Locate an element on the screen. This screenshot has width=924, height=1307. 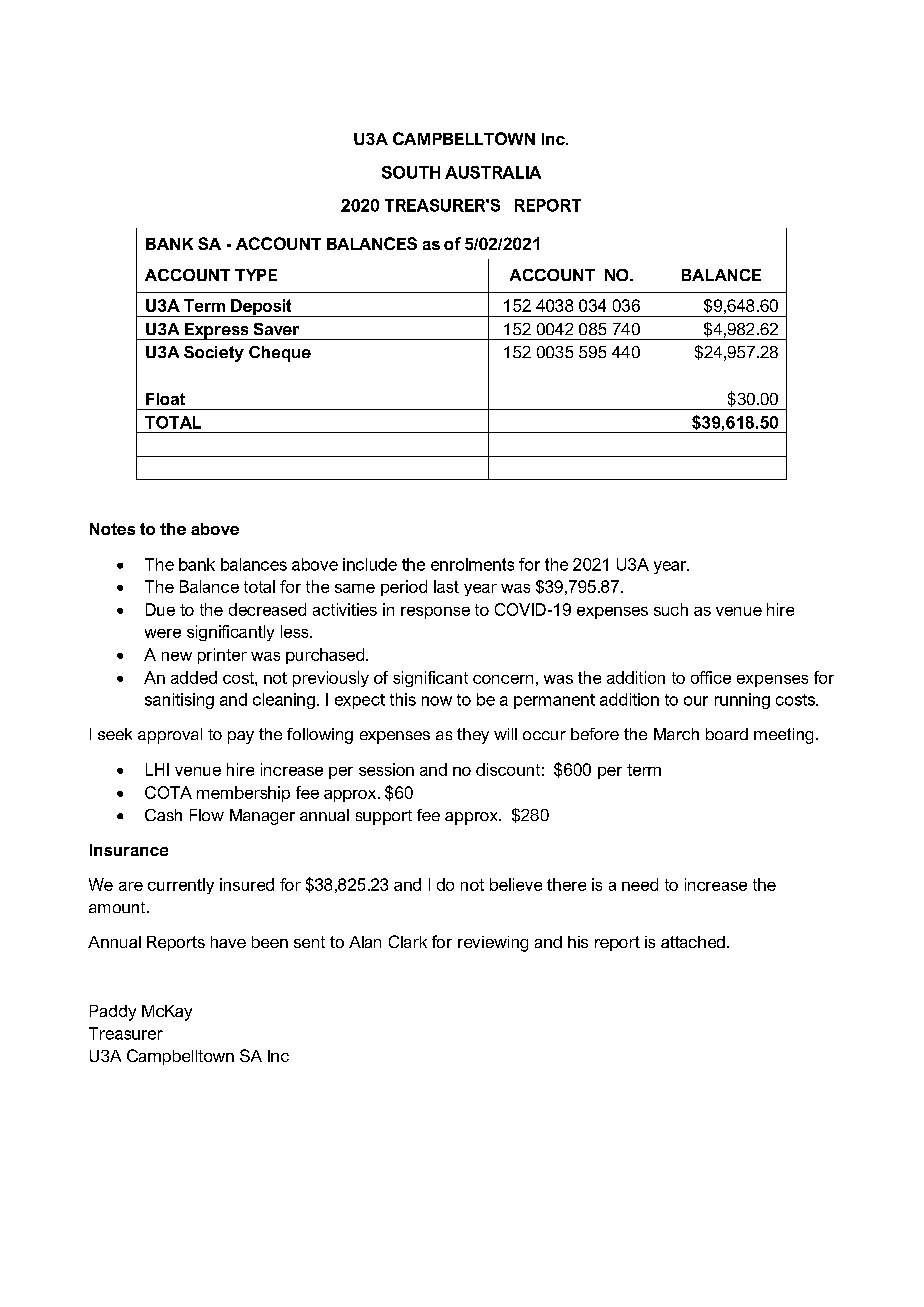
attached is located at coordinates (693, 942).
